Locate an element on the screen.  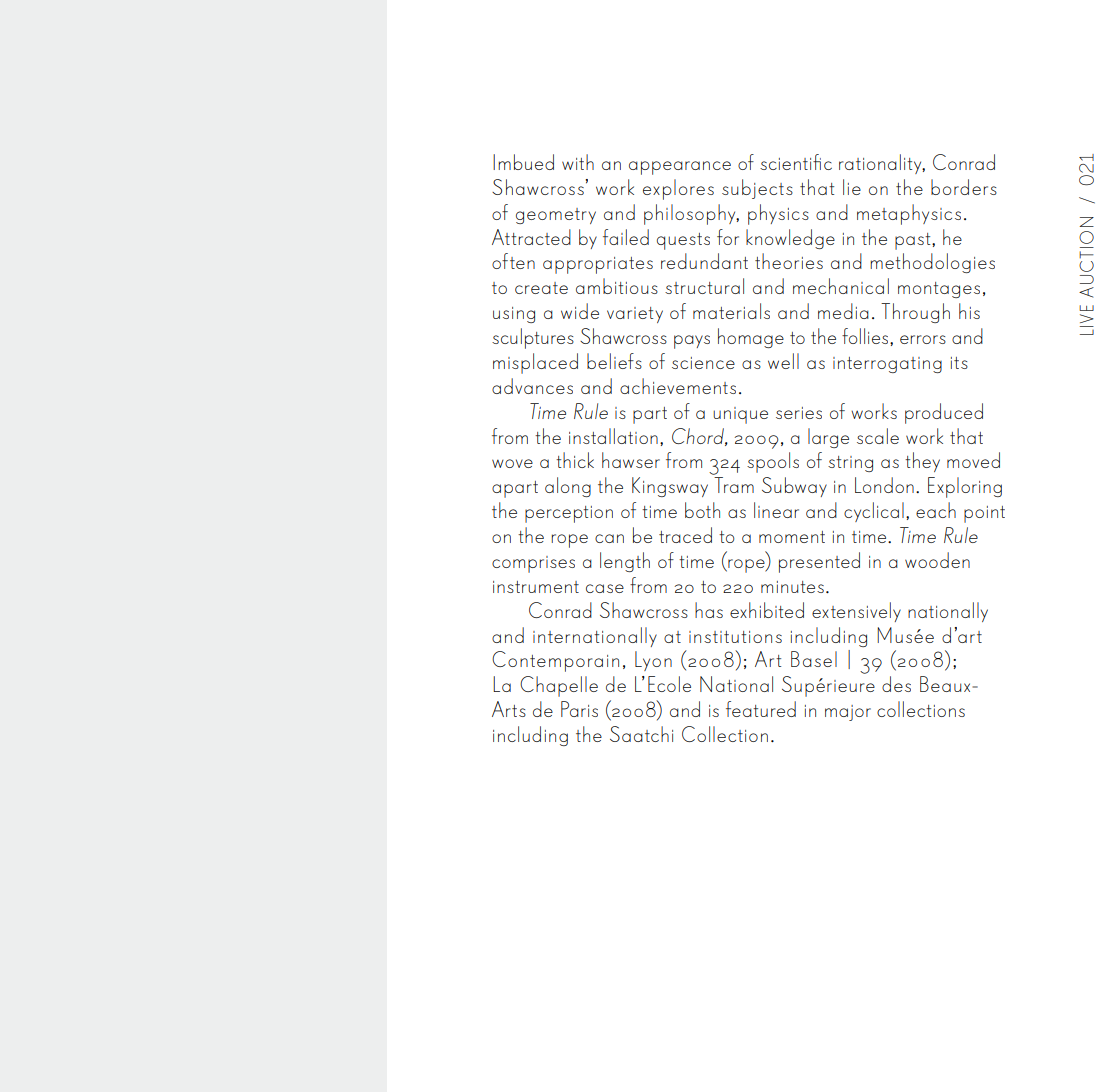
borders is located at coordinates (964, 187).
